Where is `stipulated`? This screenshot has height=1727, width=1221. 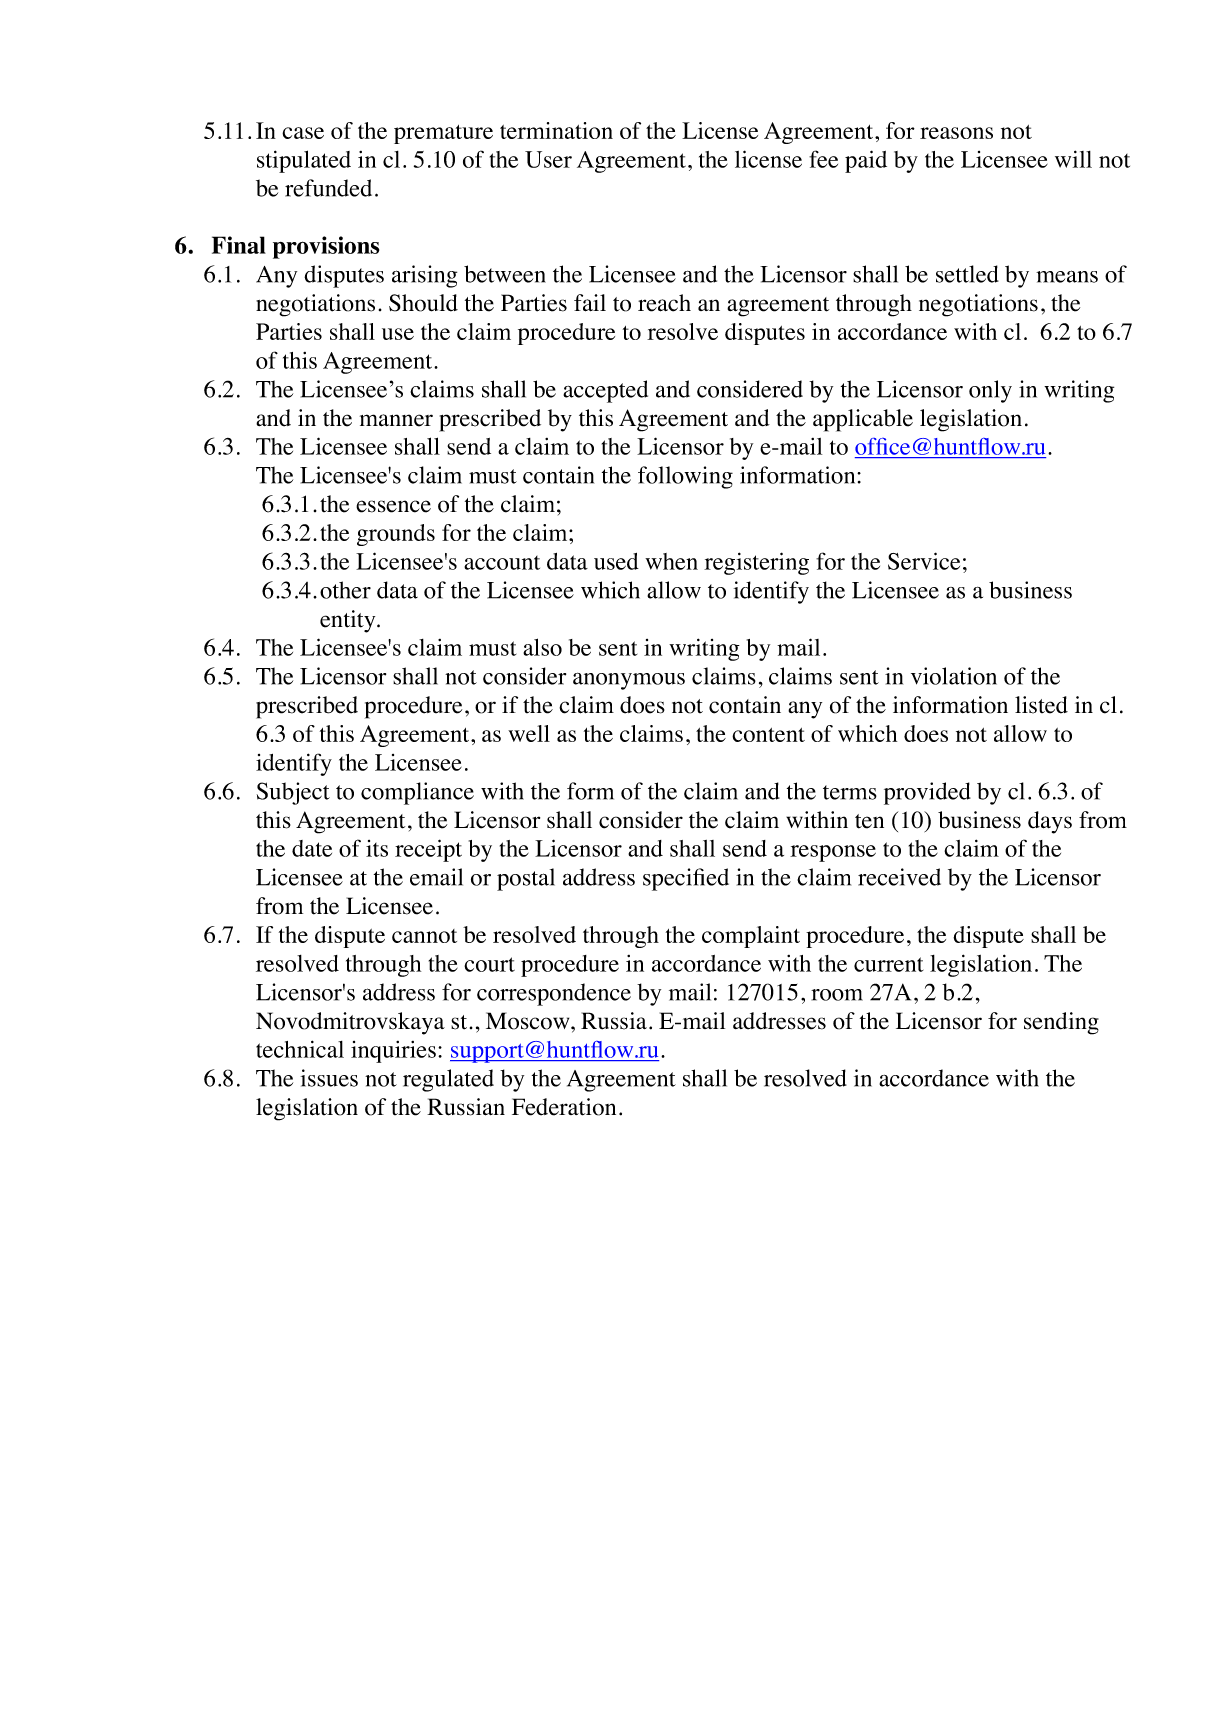 stipulated is located at coordinates (304, 161).
